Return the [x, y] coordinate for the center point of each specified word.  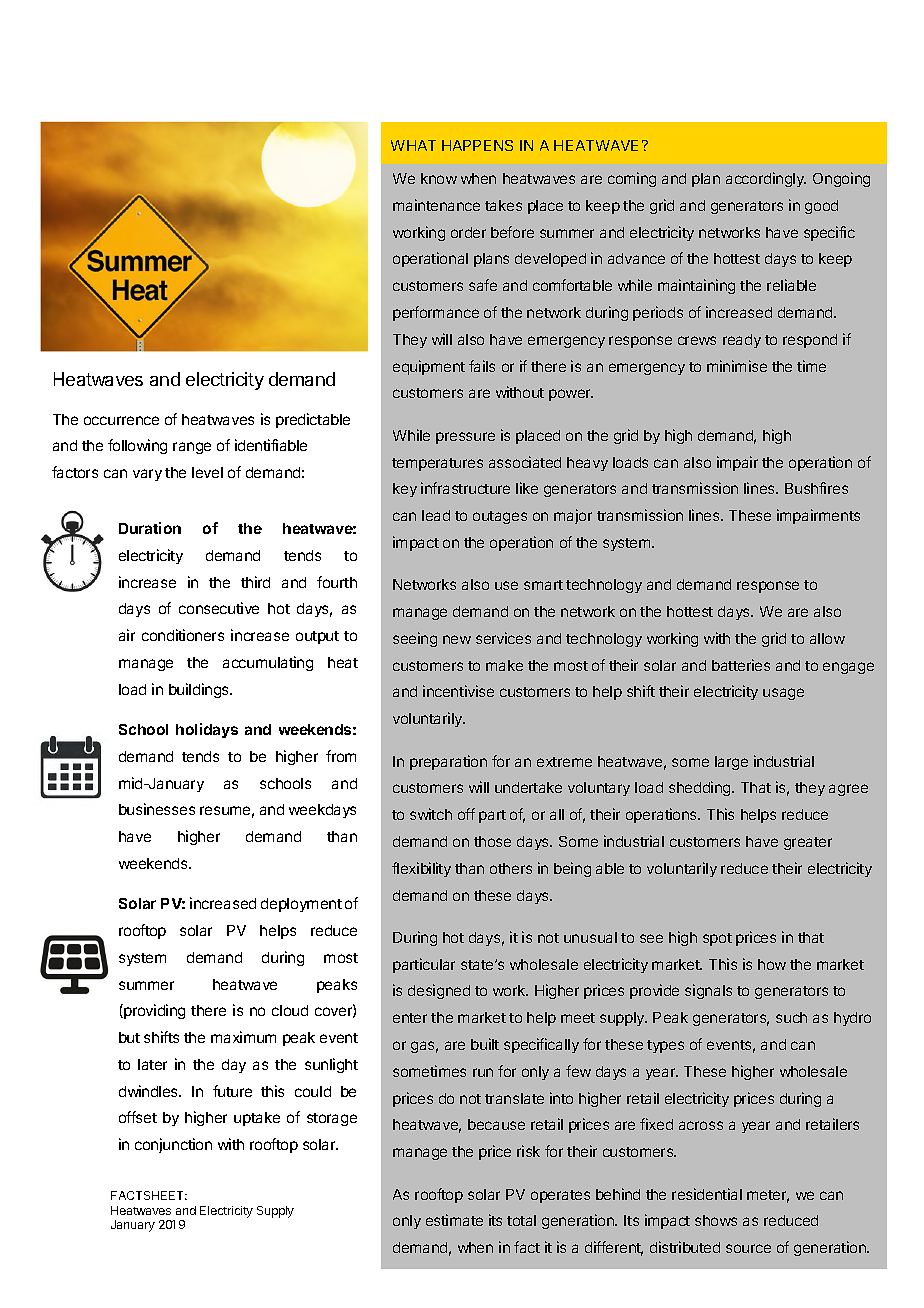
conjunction [173, 1145]
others [511, 868]
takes [503, 205]
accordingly [766, 179]
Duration [150, 528]
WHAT [413, 145]
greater [808, 843]
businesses [157, 809]
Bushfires [816, 488]
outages [500, 517]
